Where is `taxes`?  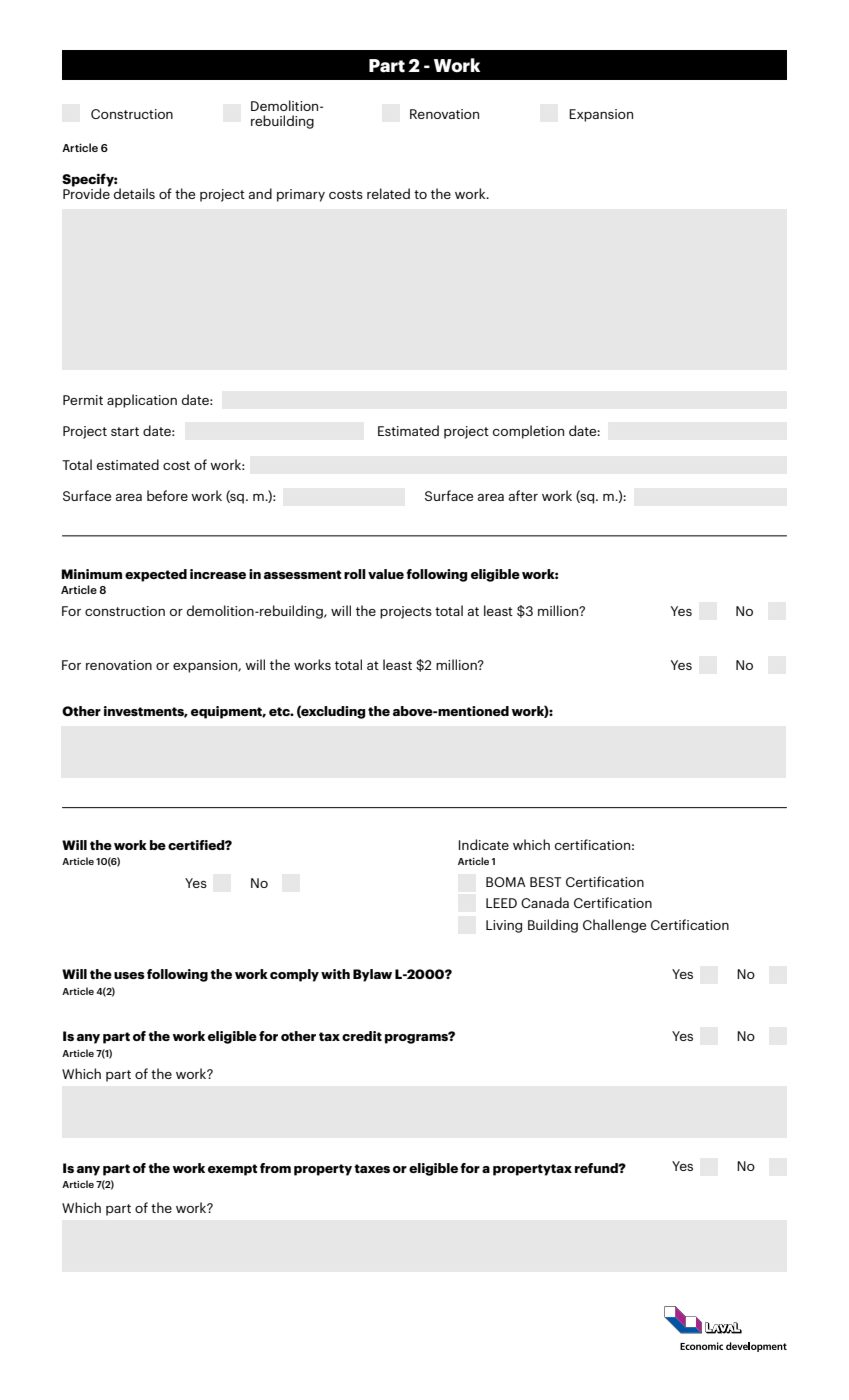
taxes is located at coordinates (372, 1168).
